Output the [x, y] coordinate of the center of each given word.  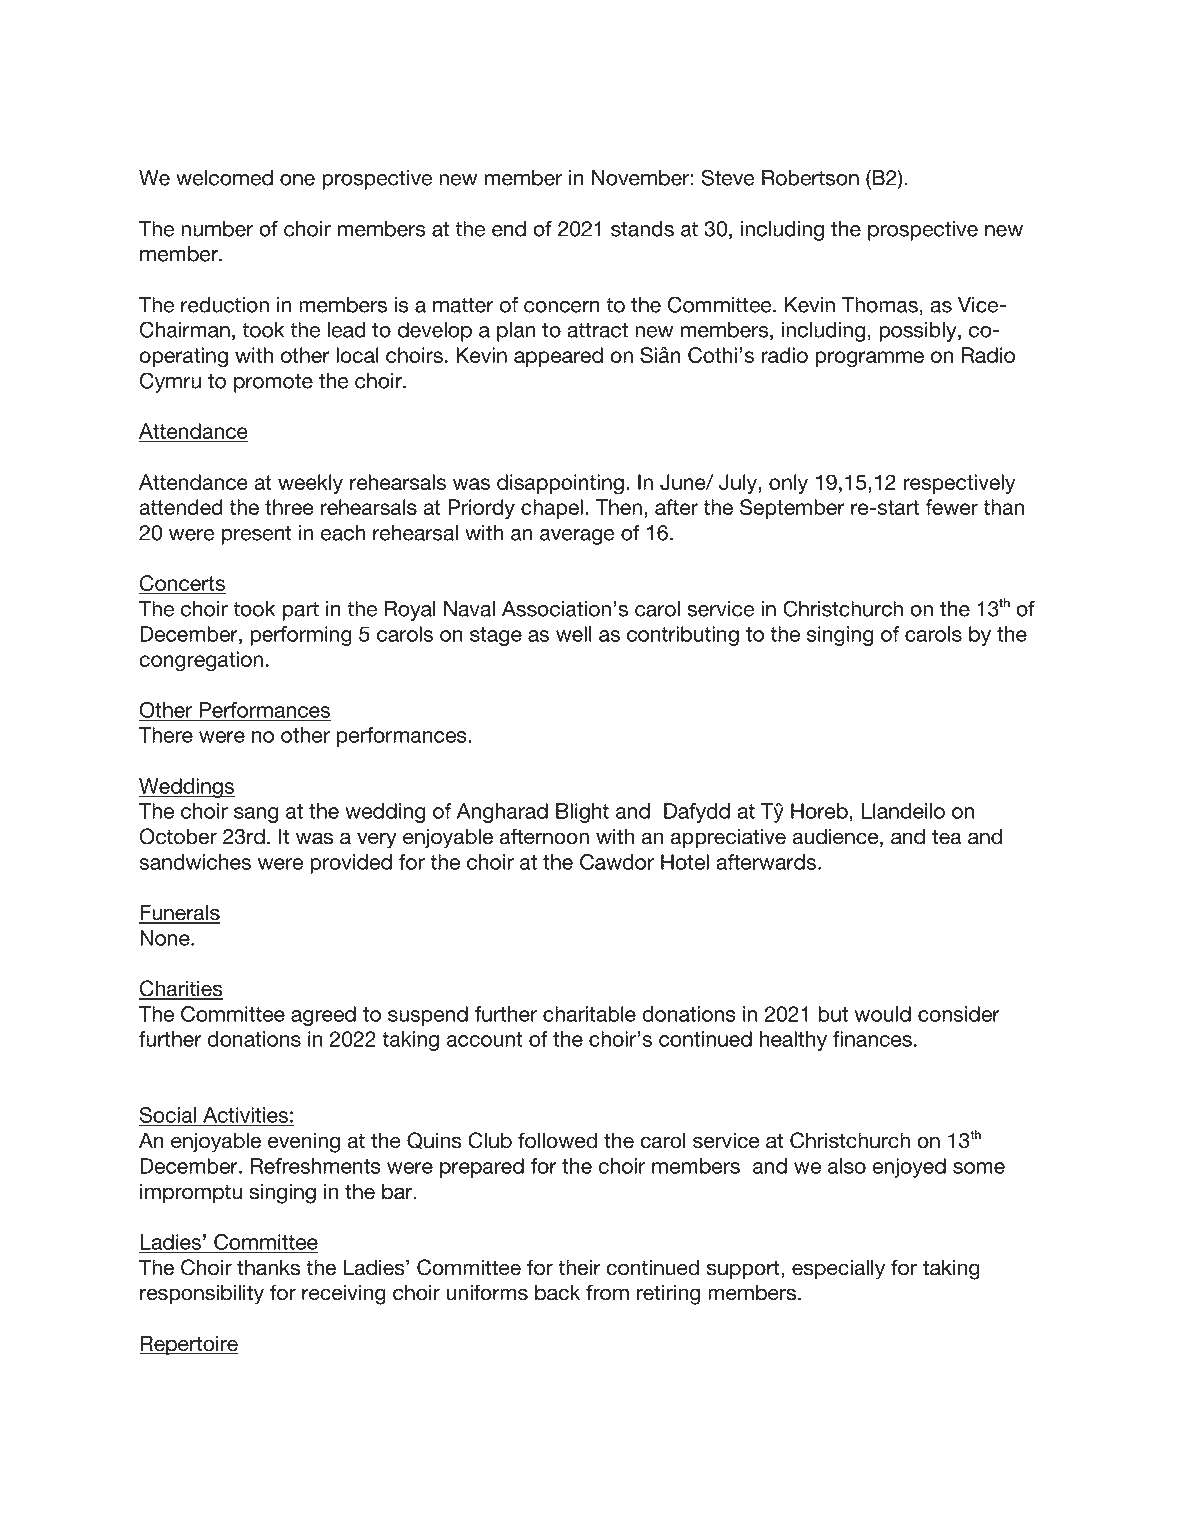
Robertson [810, 178]
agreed [323, 1016]
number [217, 229]
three [289, 507]
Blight [582, 813]
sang [256, 815]
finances [872, 1039]
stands [642, 229]
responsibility [202, 1294]
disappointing [560, 484]
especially [838, 1269]
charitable [589, 1014]
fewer [951, 507]
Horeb [819, 811]
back [557, 1292]
